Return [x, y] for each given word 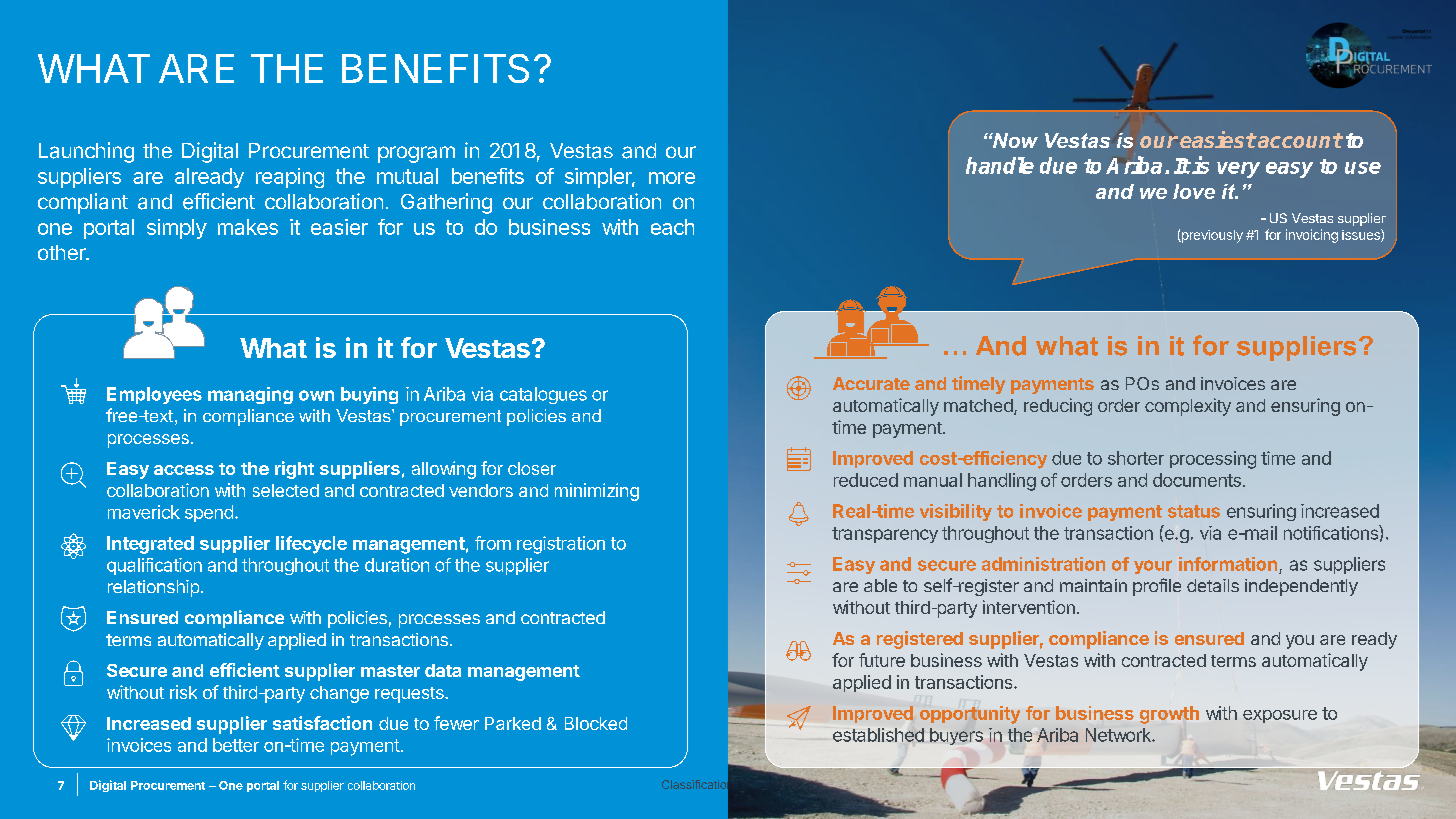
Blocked [596, 723]
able [880, 585]
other [63, 252]
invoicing [1312, 236]
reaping [290, 178]
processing [1213, 460]
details [1213, 585]
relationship [153, 588]
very [1238, 170]
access [184, 470]
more [672, 178]
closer [532, 468]
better [236, 745]
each [672, 227]
